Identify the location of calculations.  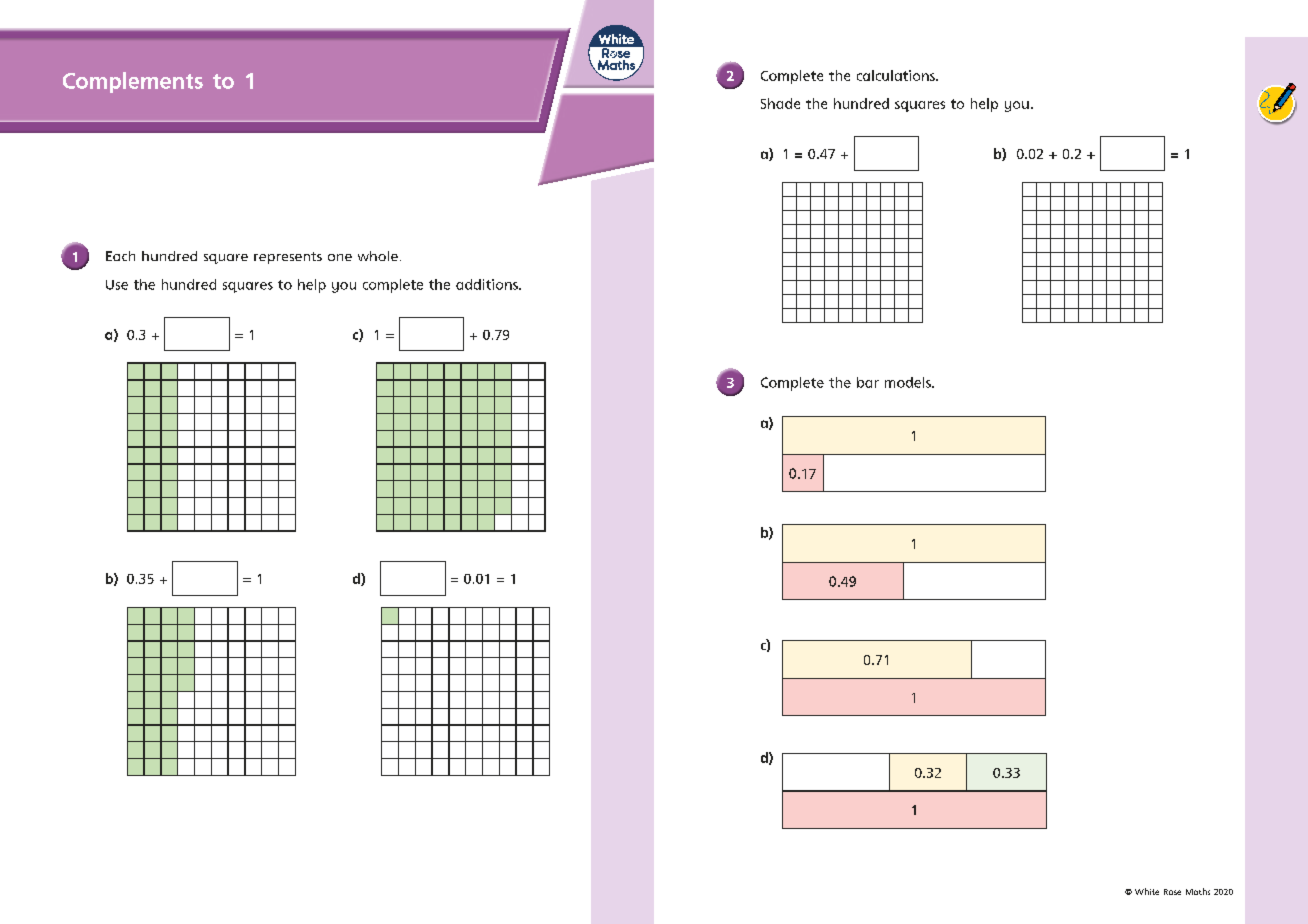
(897, 75).
